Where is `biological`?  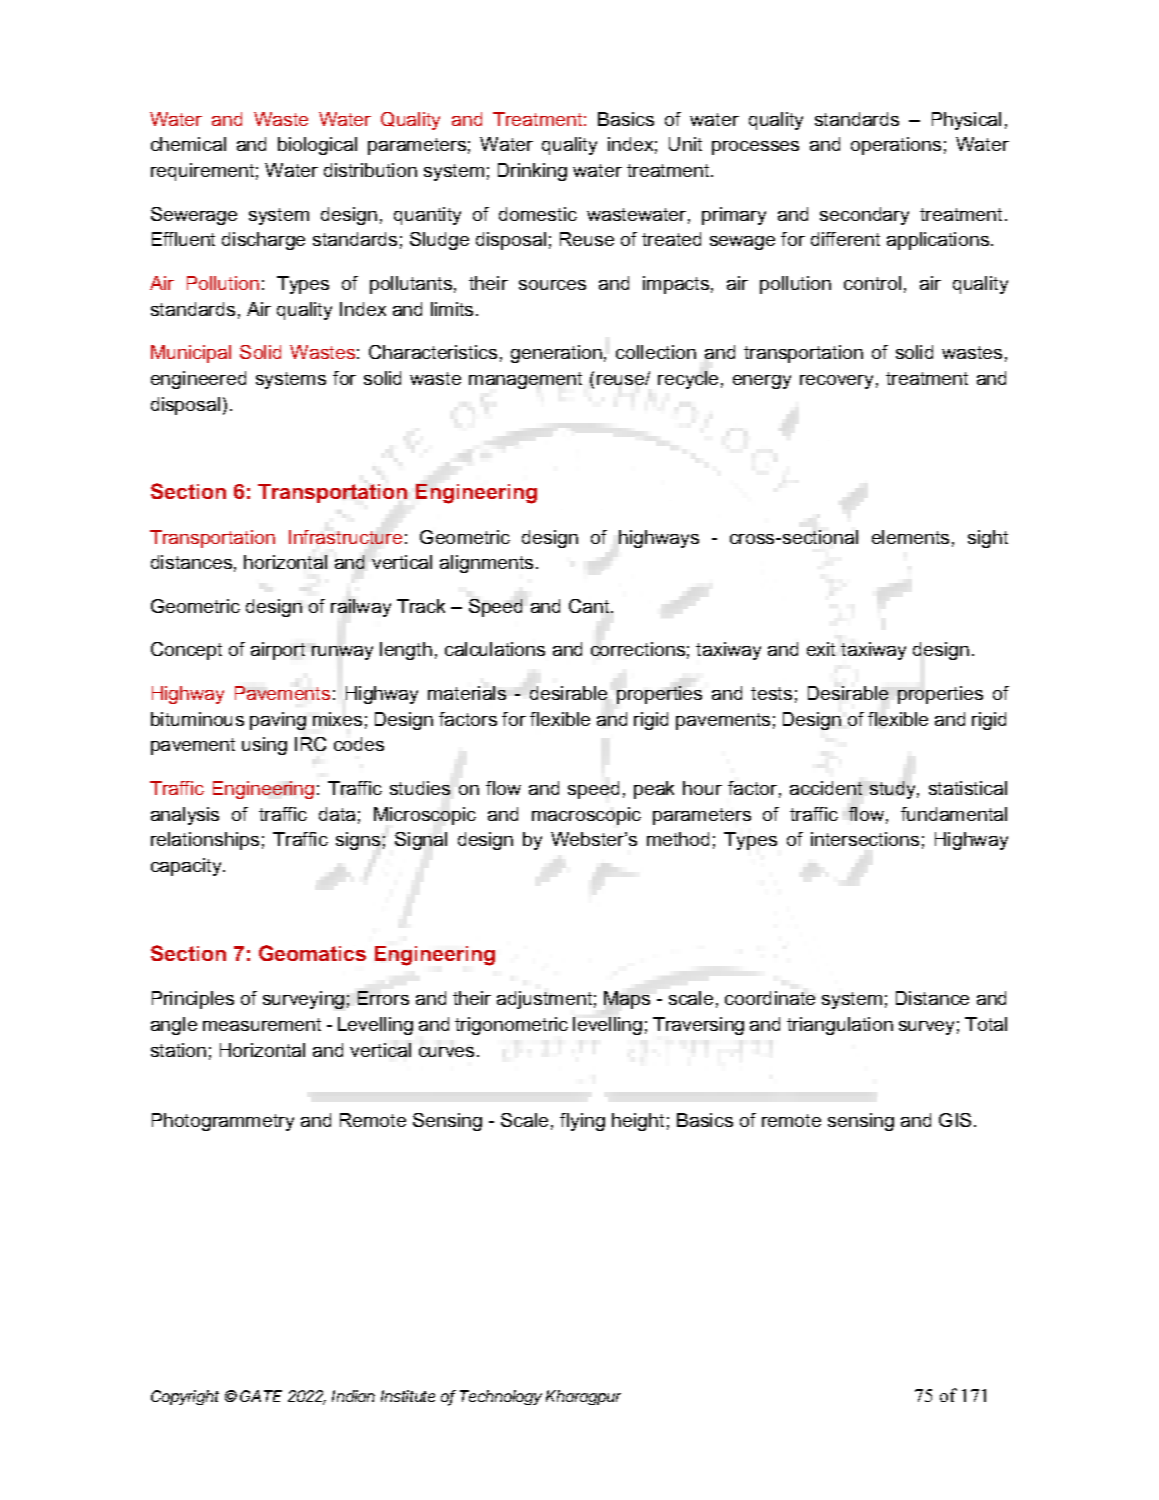 biological is located at coordinates (317, 146).
